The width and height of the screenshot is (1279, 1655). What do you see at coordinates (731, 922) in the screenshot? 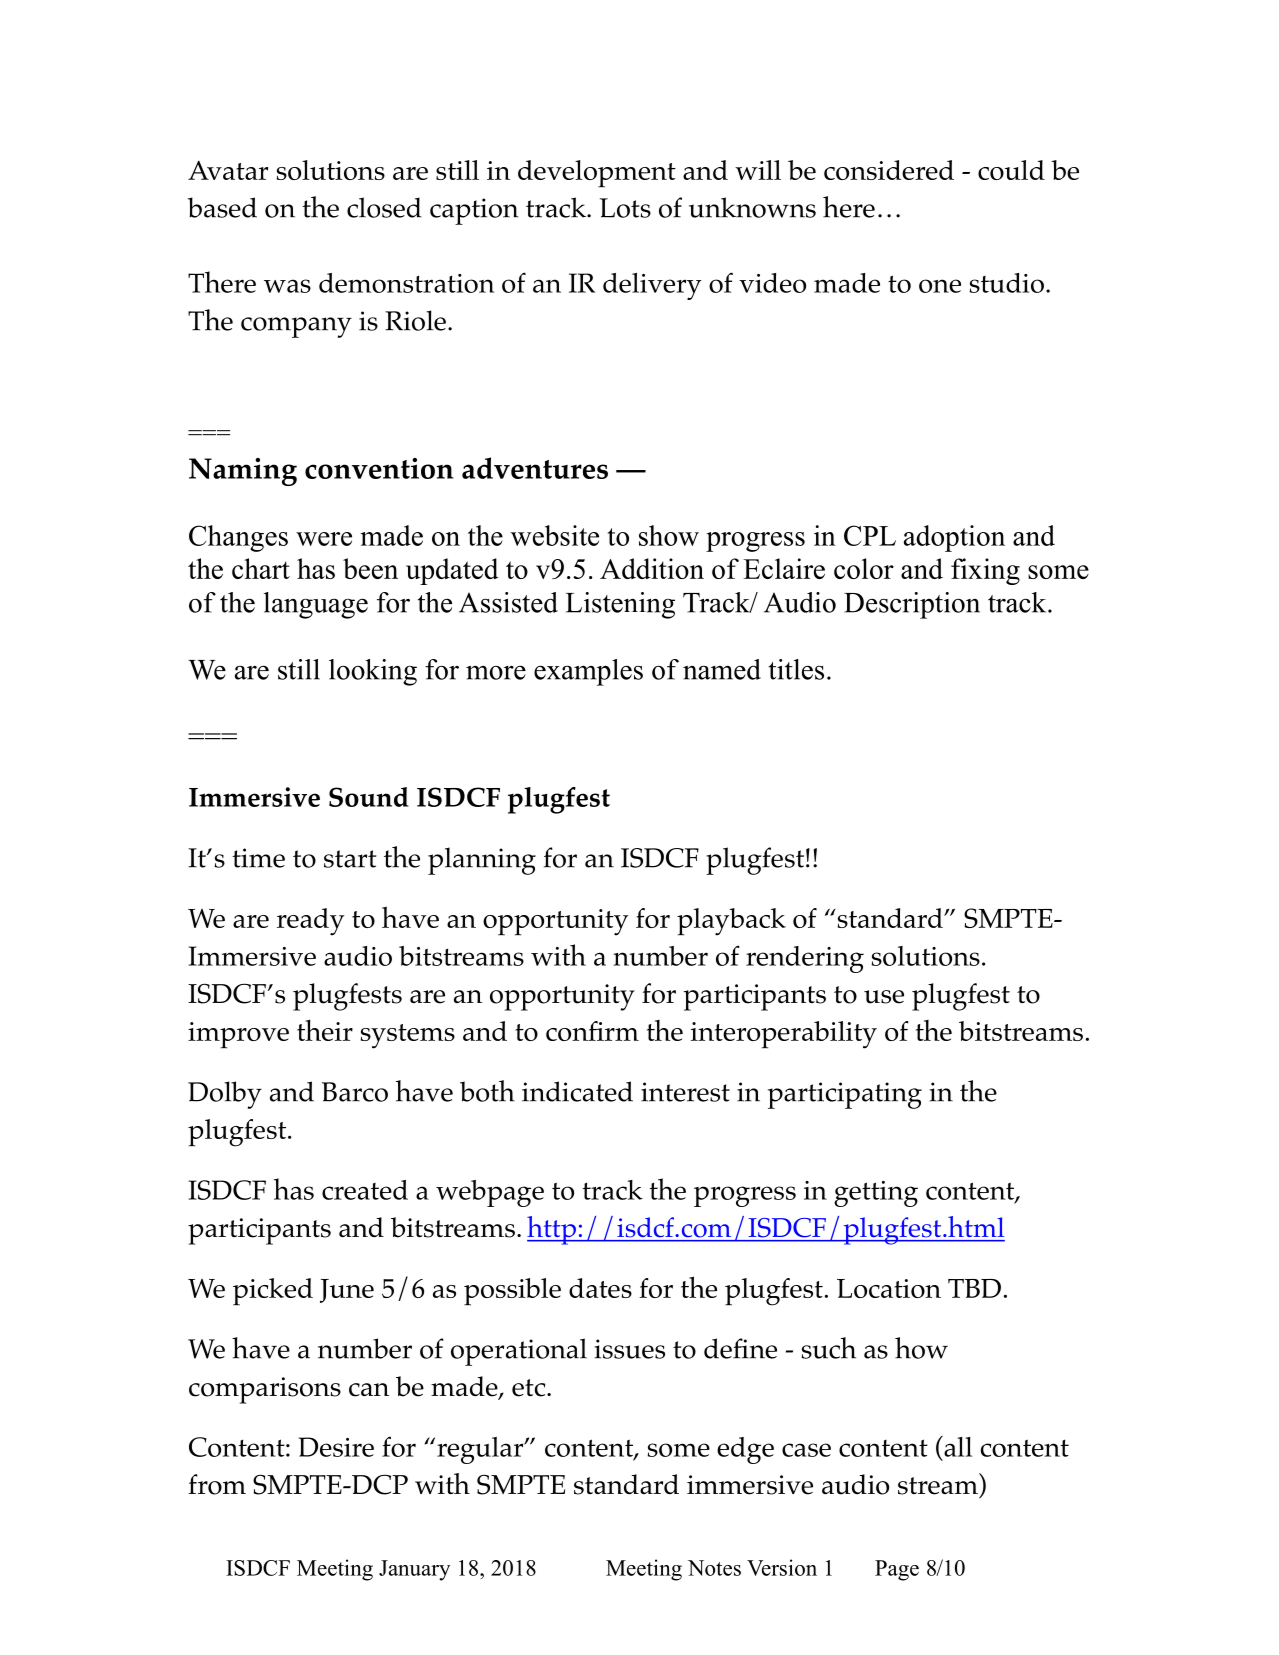
I see `playback` at bounding box center [731, 922].
